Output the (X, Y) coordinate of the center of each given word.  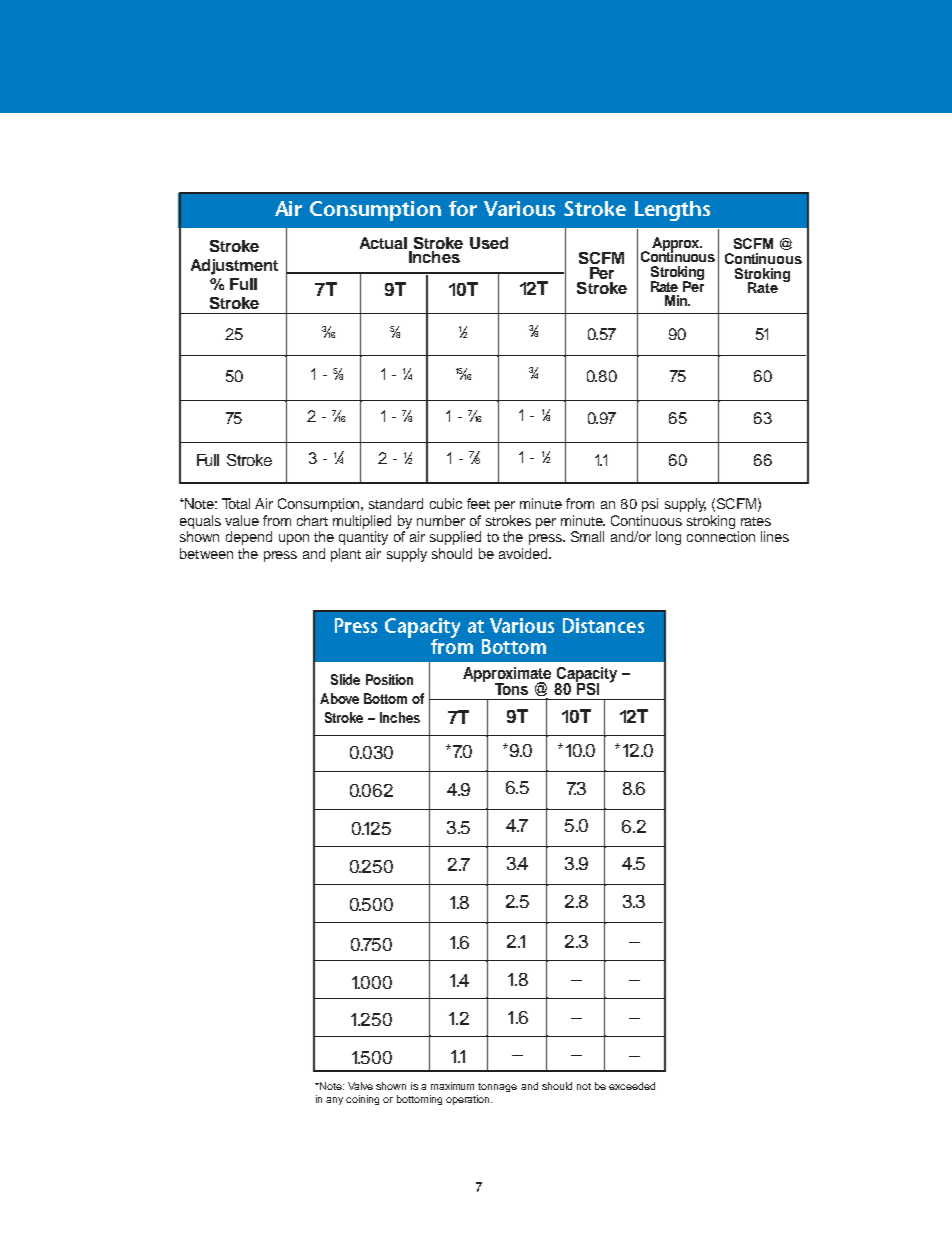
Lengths (672, 211)
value (242, 520)
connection (721, 536)
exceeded (632, 1086)
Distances (603, 625)
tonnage (497, 1087)
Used (489, 243)
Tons (511, 689)
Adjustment (234, 267)
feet (478, 503)
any (334, 1101)
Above (339, 698)
